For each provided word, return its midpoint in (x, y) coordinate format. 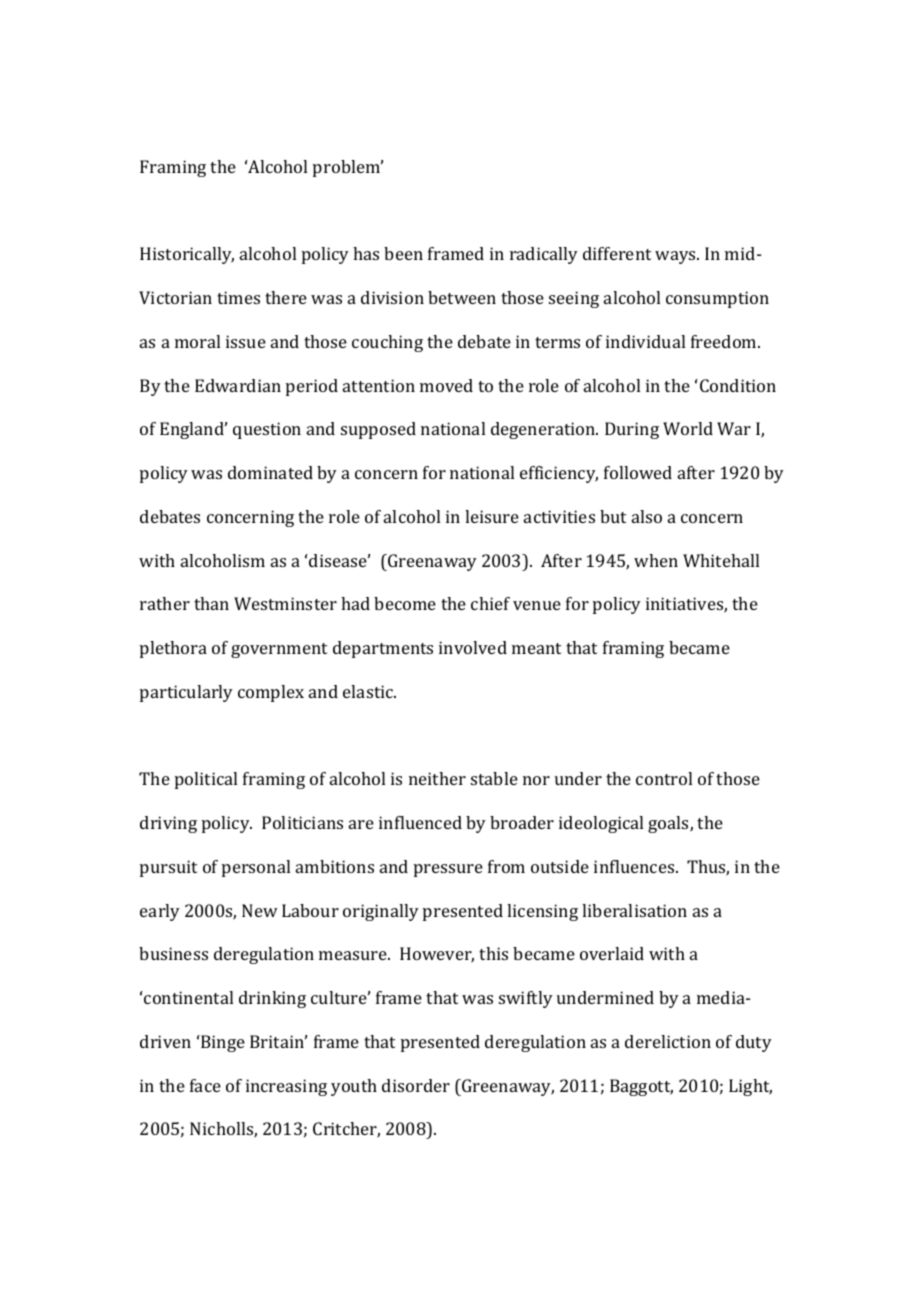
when (656, 560)
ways (676, 257)
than (211, 603)
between (462, 297)
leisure (492, 516)
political (206, 780)
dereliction (668, 1041)
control (664, 778)
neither (437, 778)
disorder (416, 1085)
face (205, 1085)
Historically (187, 255)
